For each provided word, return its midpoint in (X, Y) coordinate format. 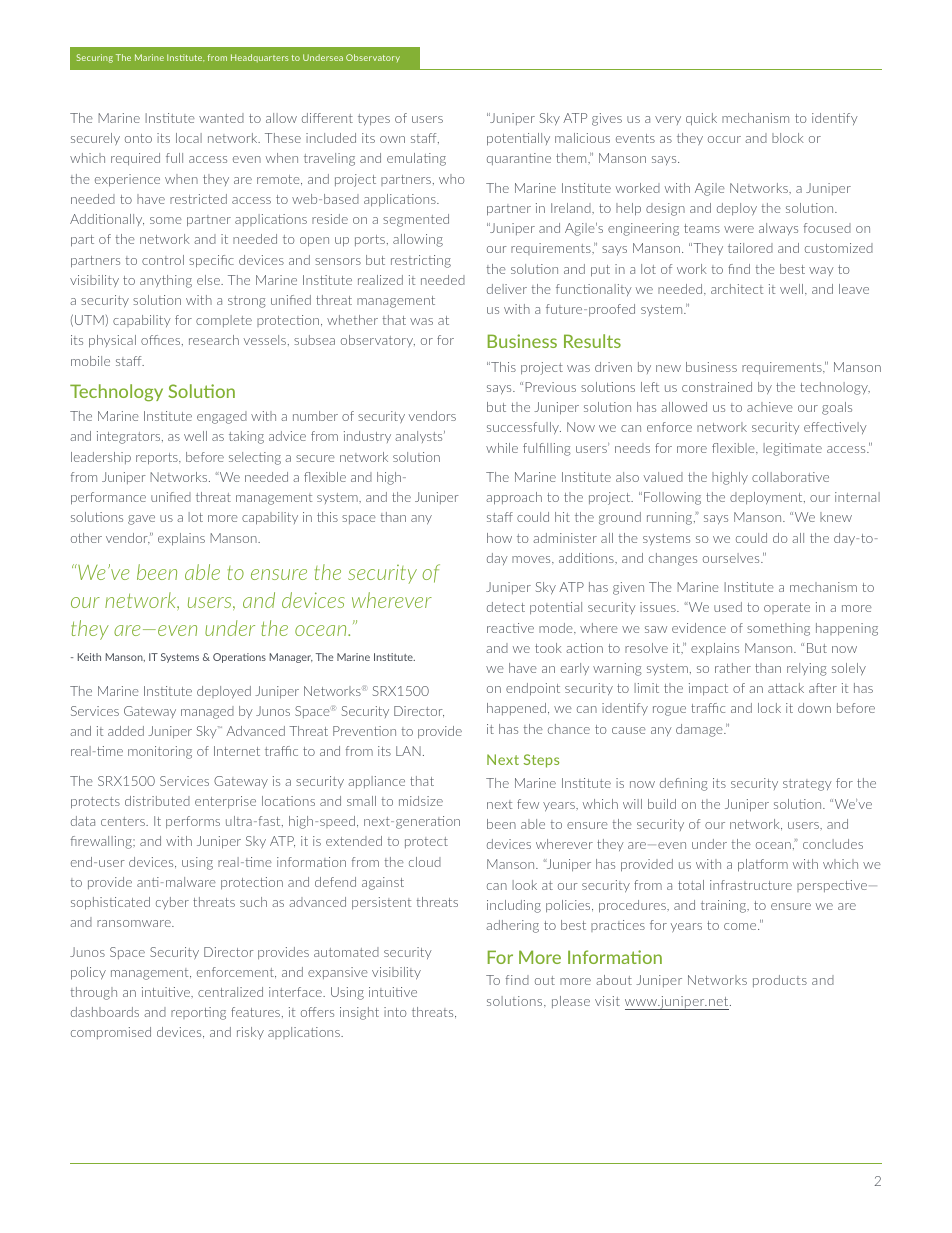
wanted (221, 118)
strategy (807, 785)
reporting (198, 1013)
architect (737, 289)
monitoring (160, 752)
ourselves (732, 558)
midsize (421, 801)
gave (141, 520)
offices (162, 340)
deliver (507, 289)
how (499, 538)
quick (701, 119)
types (374, 120)
